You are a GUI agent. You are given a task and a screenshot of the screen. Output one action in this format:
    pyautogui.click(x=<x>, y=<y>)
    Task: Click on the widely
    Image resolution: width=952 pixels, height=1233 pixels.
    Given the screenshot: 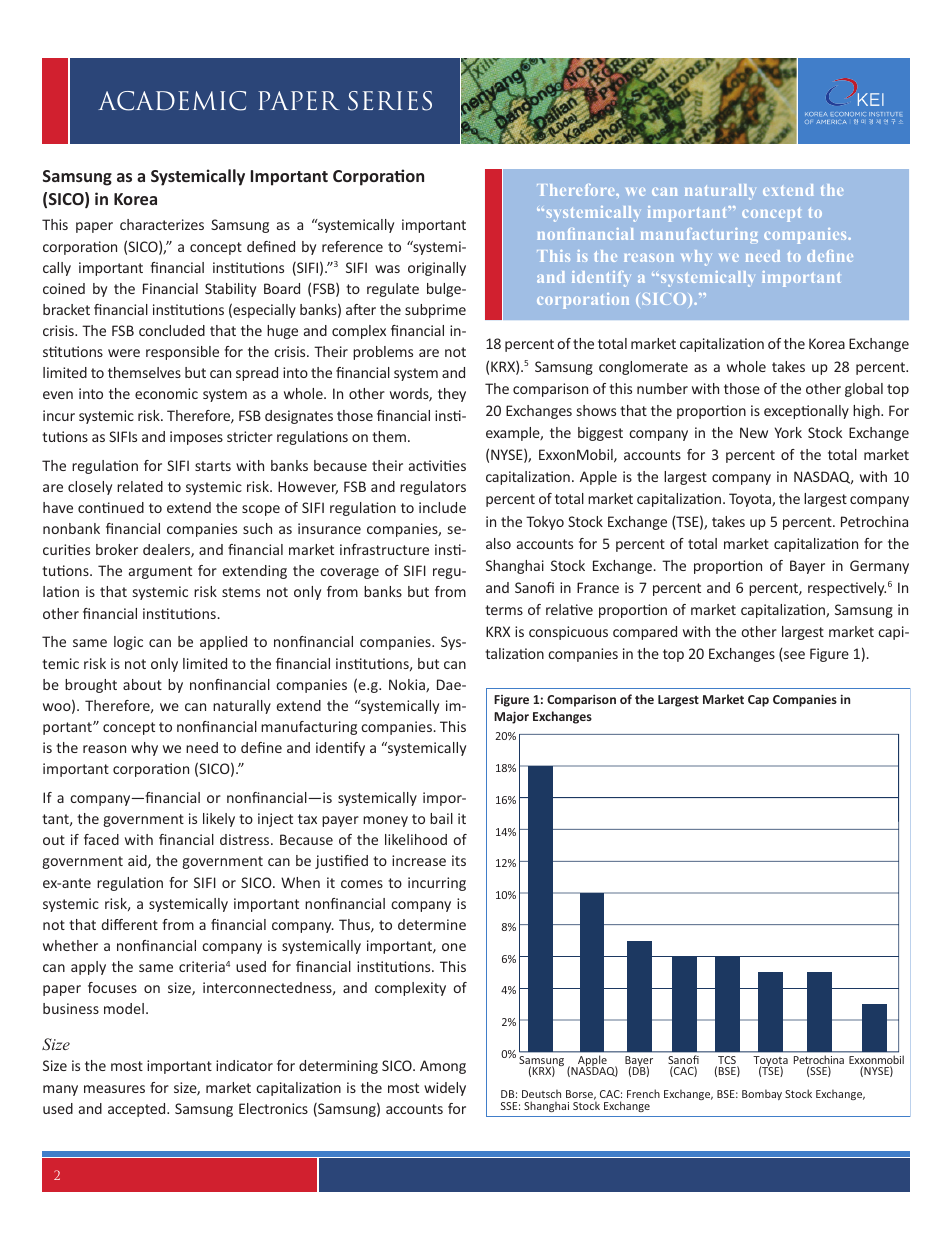 What is the action you would take?
    pyautogui.click(x=445, y=1089)
